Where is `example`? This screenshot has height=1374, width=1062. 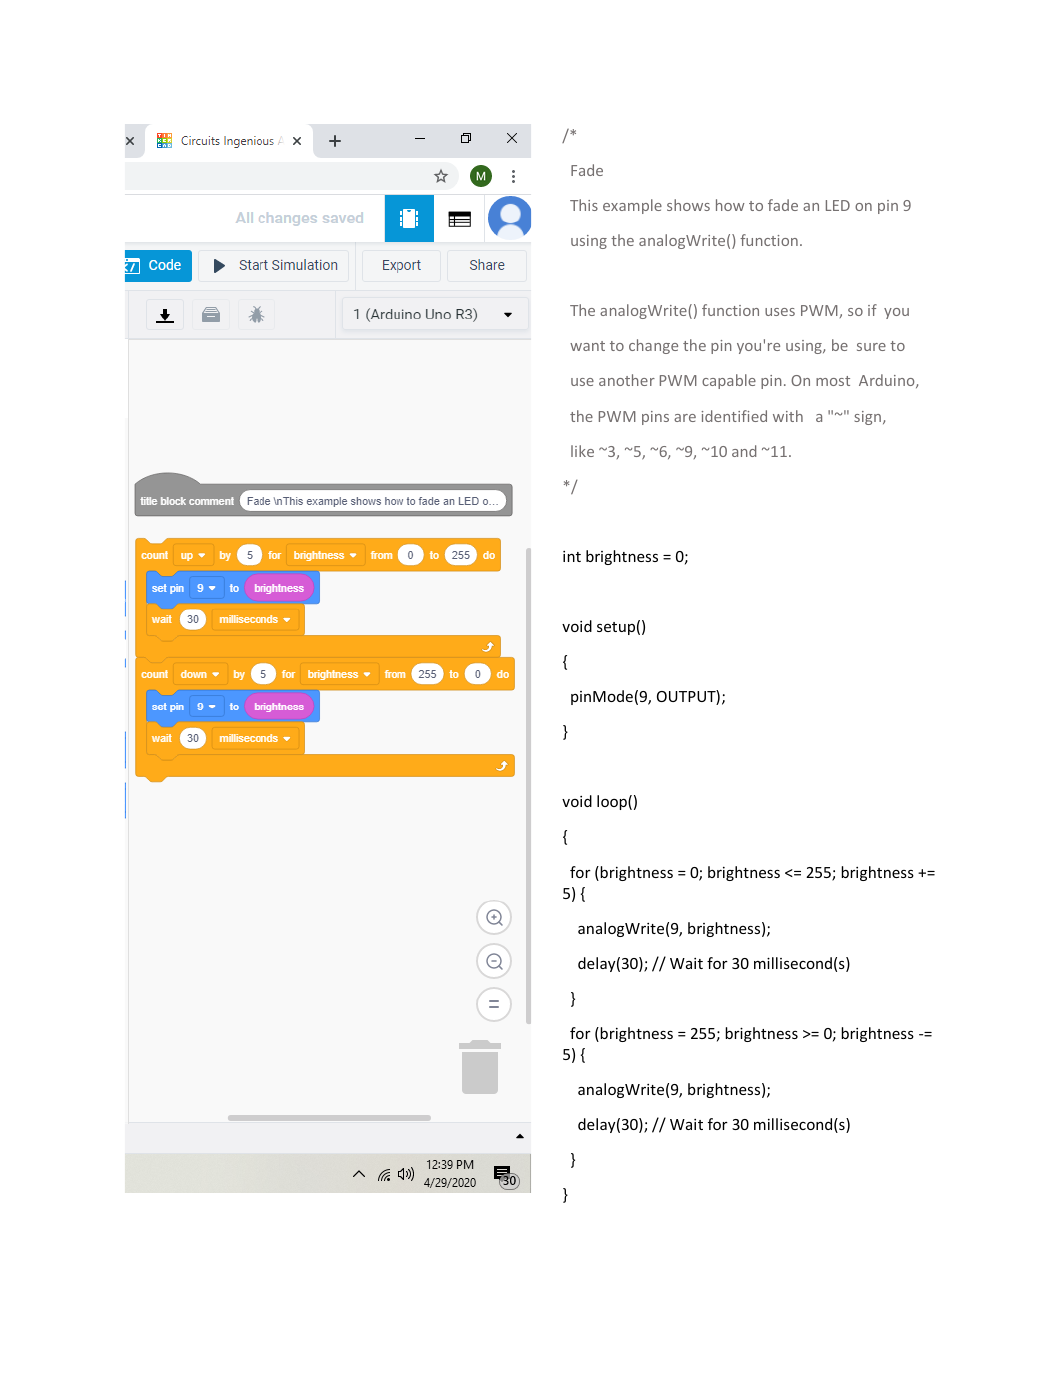 example is located at coordinates (632, 206).
